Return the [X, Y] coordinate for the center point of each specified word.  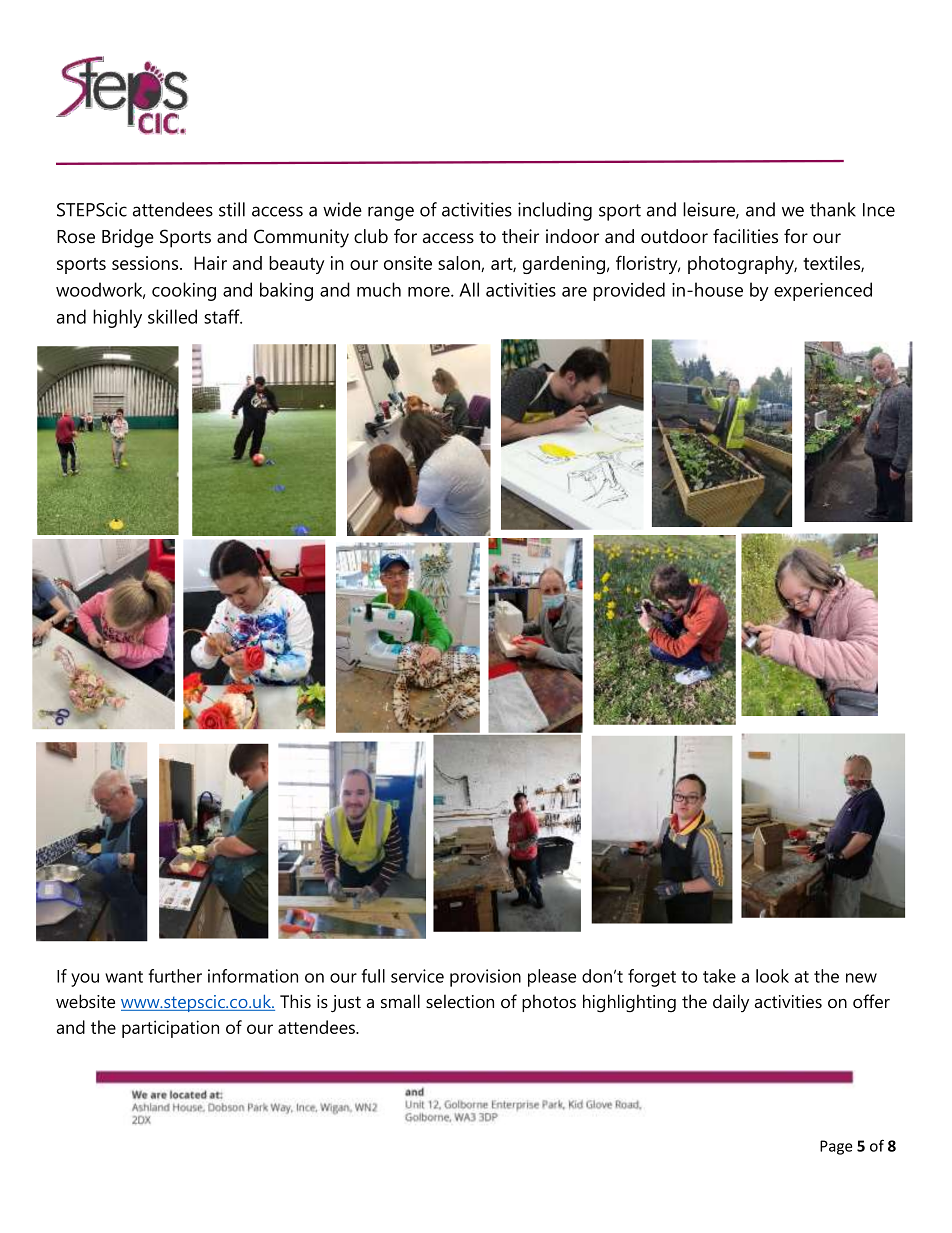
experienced [823, 291]
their [520, 236]
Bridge [128, 238]
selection [460, 1001]
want [124, 977]
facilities [745, 236]
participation [170, 1029]
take [719, 976]
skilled [172, 316]
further [175, 976]
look [772, 976]
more [430, 292]
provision [485, 978]
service [417, 976]
